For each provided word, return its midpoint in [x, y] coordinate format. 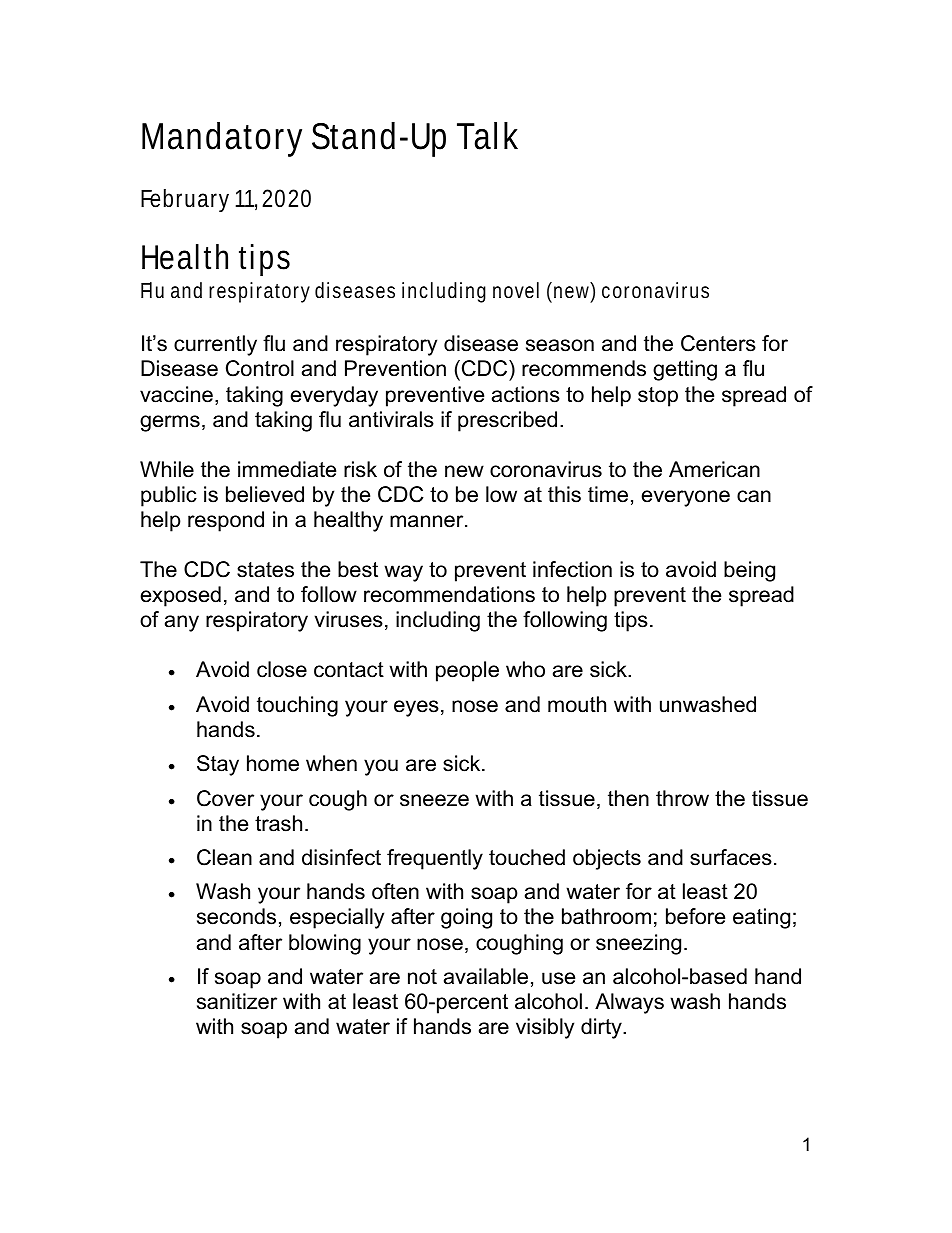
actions [526, 394]
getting [685, 370]
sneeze [434, 800]
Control [260, 368]
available [486, 976]
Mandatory [222, 139]
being [749, 571]
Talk [487, 136]
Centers [718, 343]
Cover [225, 798]
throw [682, 798]
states [265, 570]
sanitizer [237, 1001]
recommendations [449, 594]
